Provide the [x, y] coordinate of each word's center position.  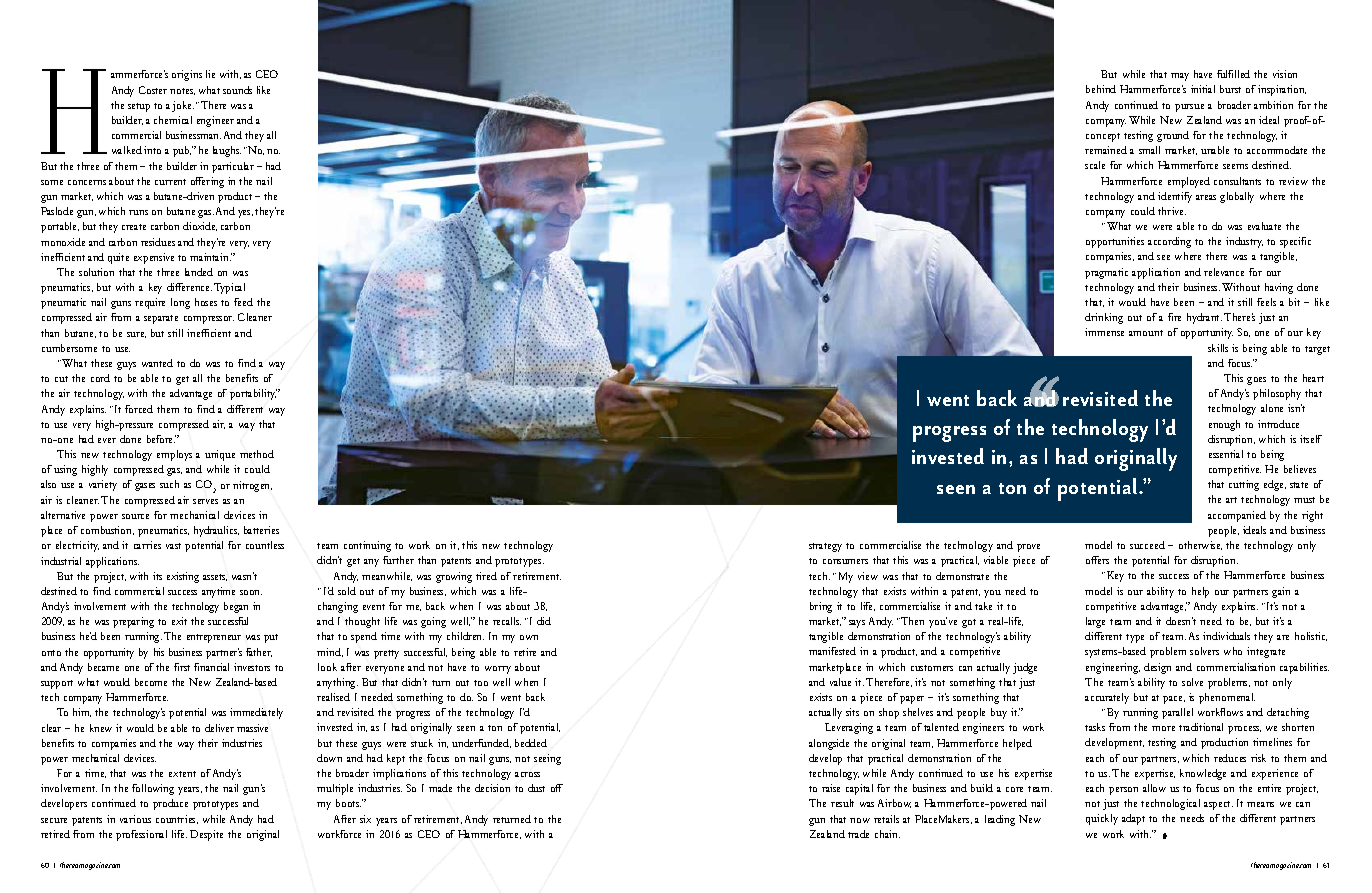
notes [182, 91]
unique [220, 455]
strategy [825, 547]
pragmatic [1106, 273]
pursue [1189, 108]
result [842, 803]
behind [1101, 89]
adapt [1133, 819]
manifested [832, 651]
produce [170, 804]
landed [199, 272]
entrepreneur [214, 638]
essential [1226, 454]
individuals [1226, 636]
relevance [1224, 272]
